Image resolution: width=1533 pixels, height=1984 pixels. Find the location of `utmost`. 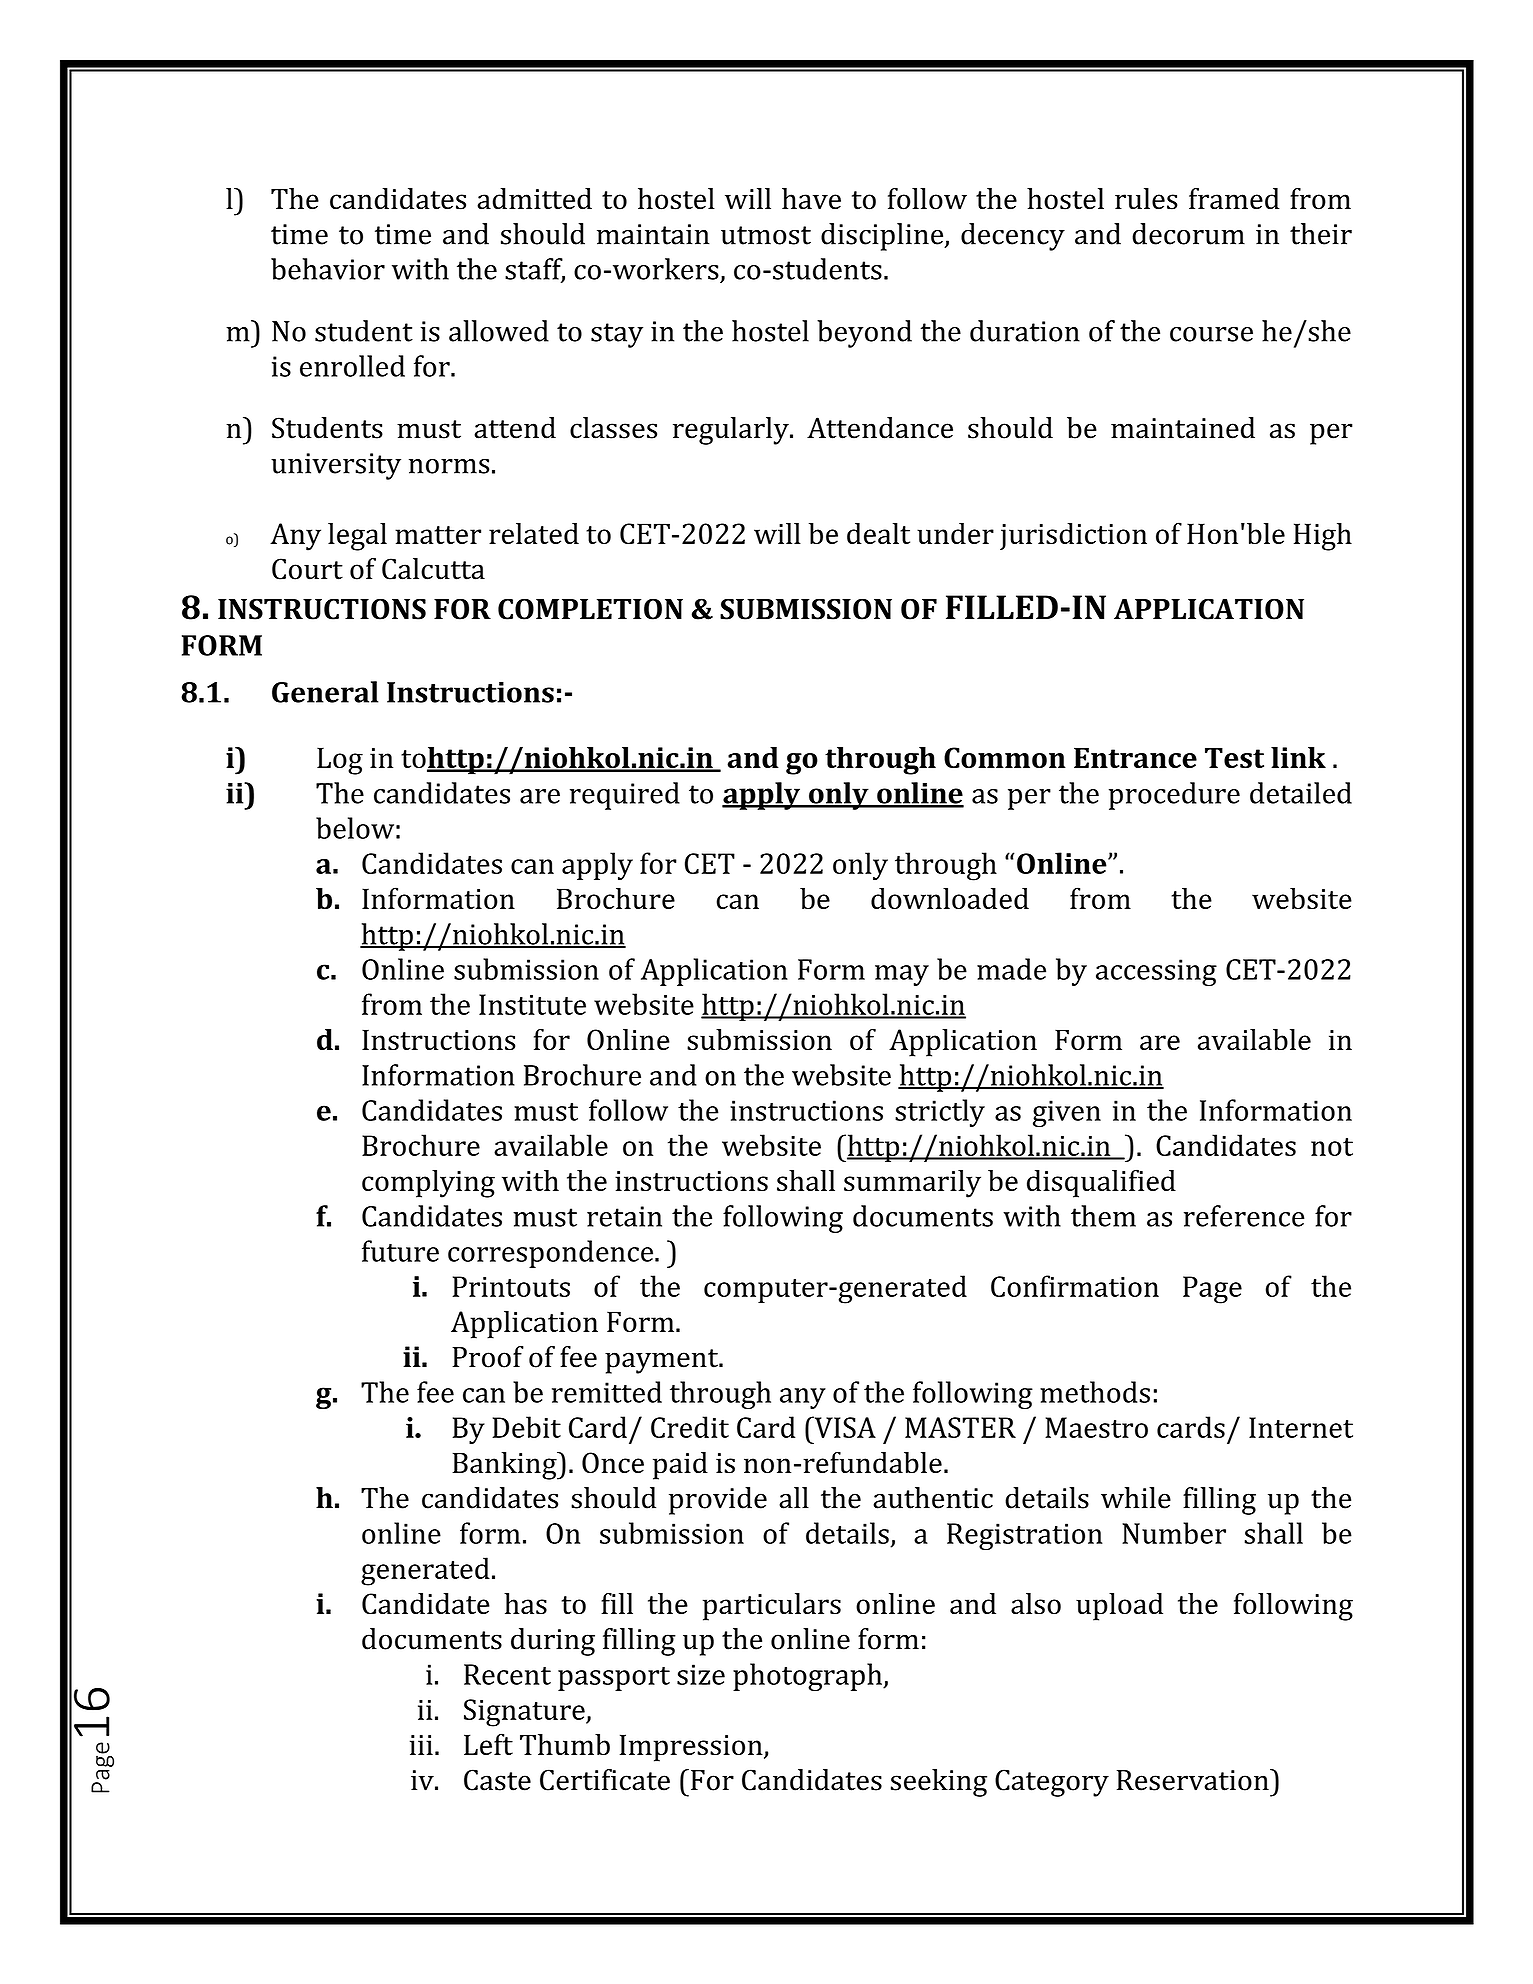

utmost is located at coordinates (766, 235).
